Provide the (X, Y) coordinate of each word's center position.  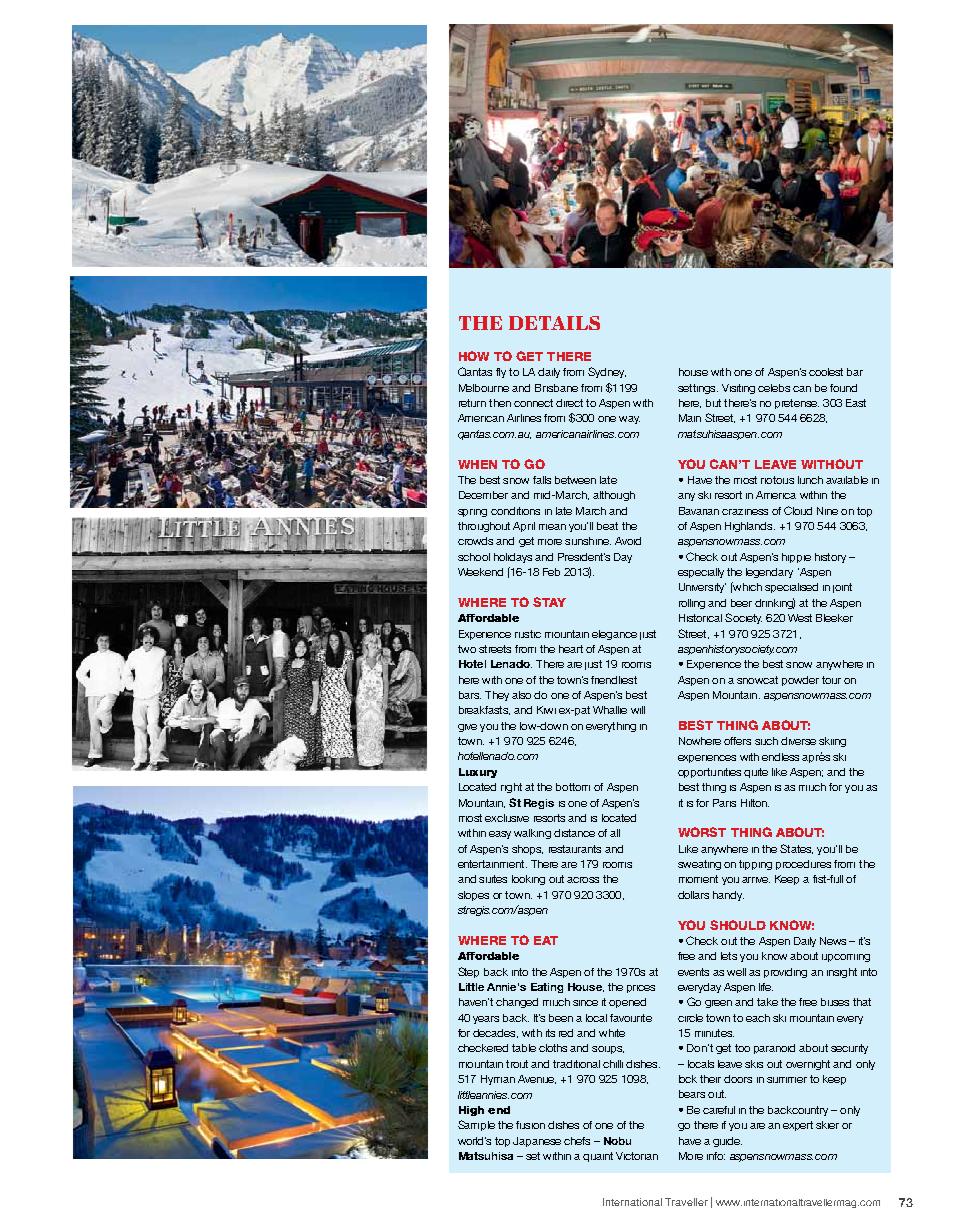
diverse (798, 741)
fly (501, 373)
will (638, 710)
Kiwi (546, 710)
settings (698, 389)
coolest (826, 372)
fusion (530, 1125)
